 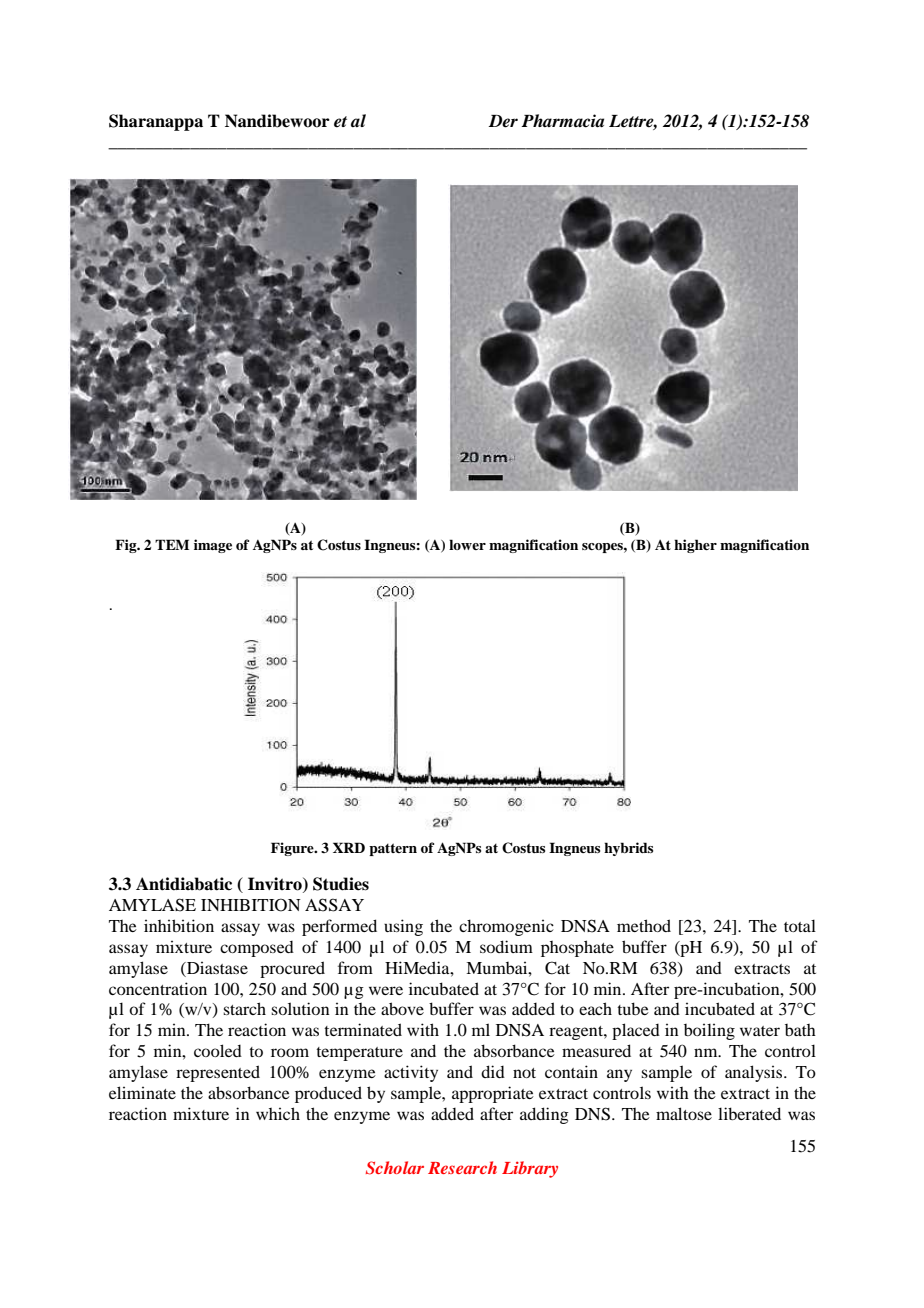 I want to click on which, so click(x=278, y=1113).
